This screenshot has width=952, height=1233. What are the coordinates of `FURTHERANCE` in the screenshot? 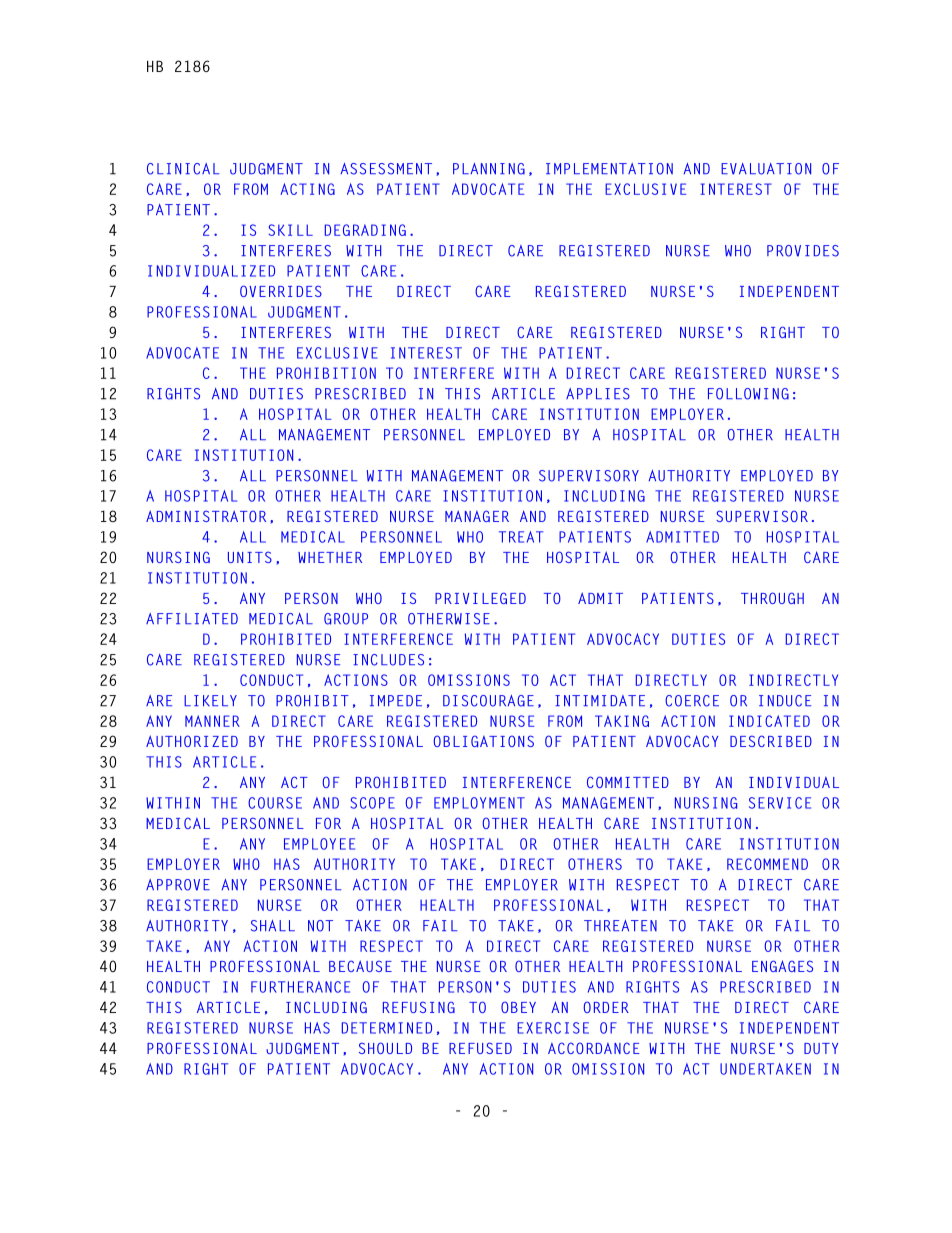 It's located at (300, 987).
